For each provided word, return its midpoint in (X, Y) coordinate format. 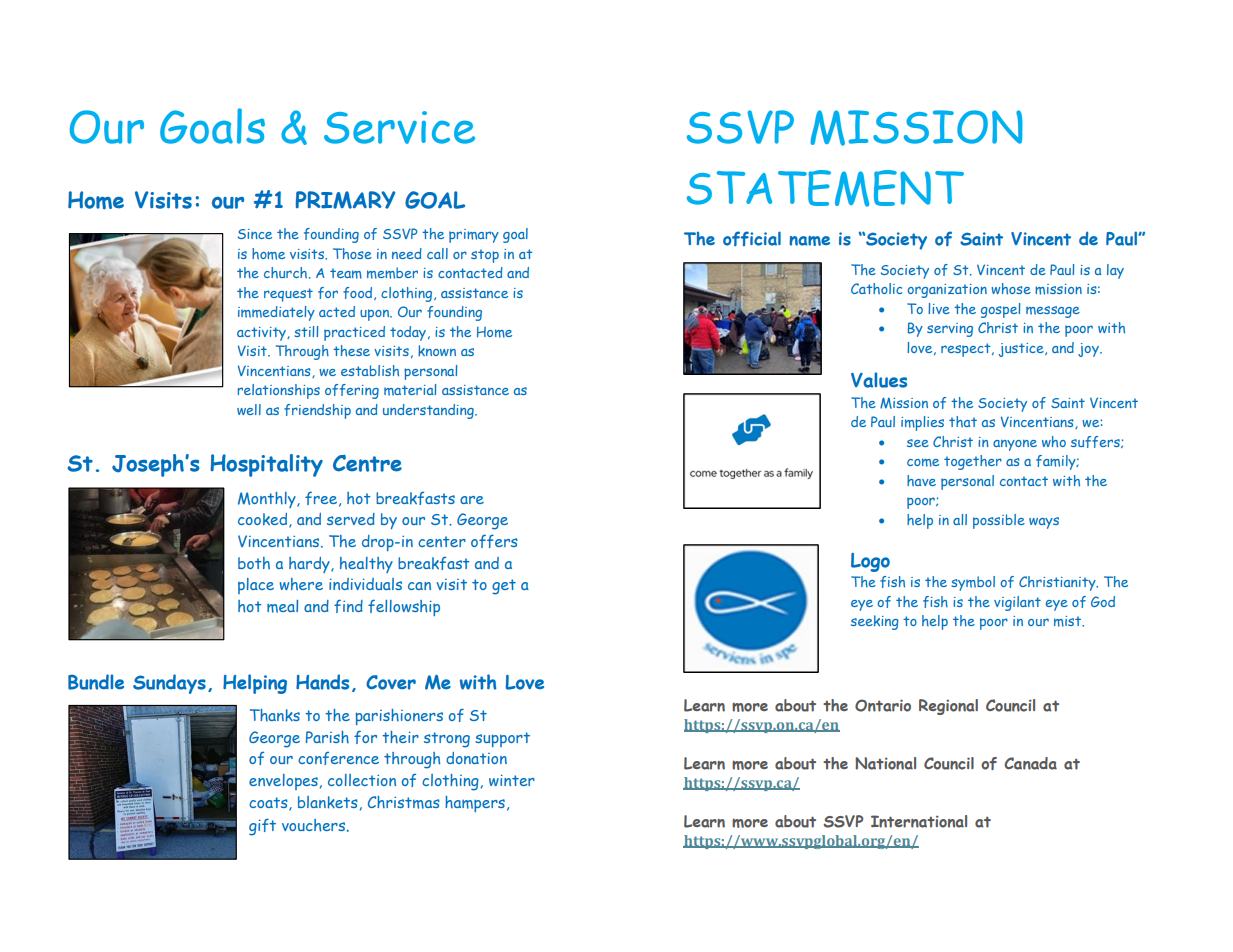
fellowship (404, 607)
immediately (276, 313)
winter (512, 780)
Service (399, 127)
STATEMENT (825, 188)
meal (282, 606)
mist (1068, 621)
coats (269, 804)
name (810, 241)
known (437, 351)
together (973, 462)
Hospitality (266, 465)
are (472, 500)
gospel (1000, 310)
